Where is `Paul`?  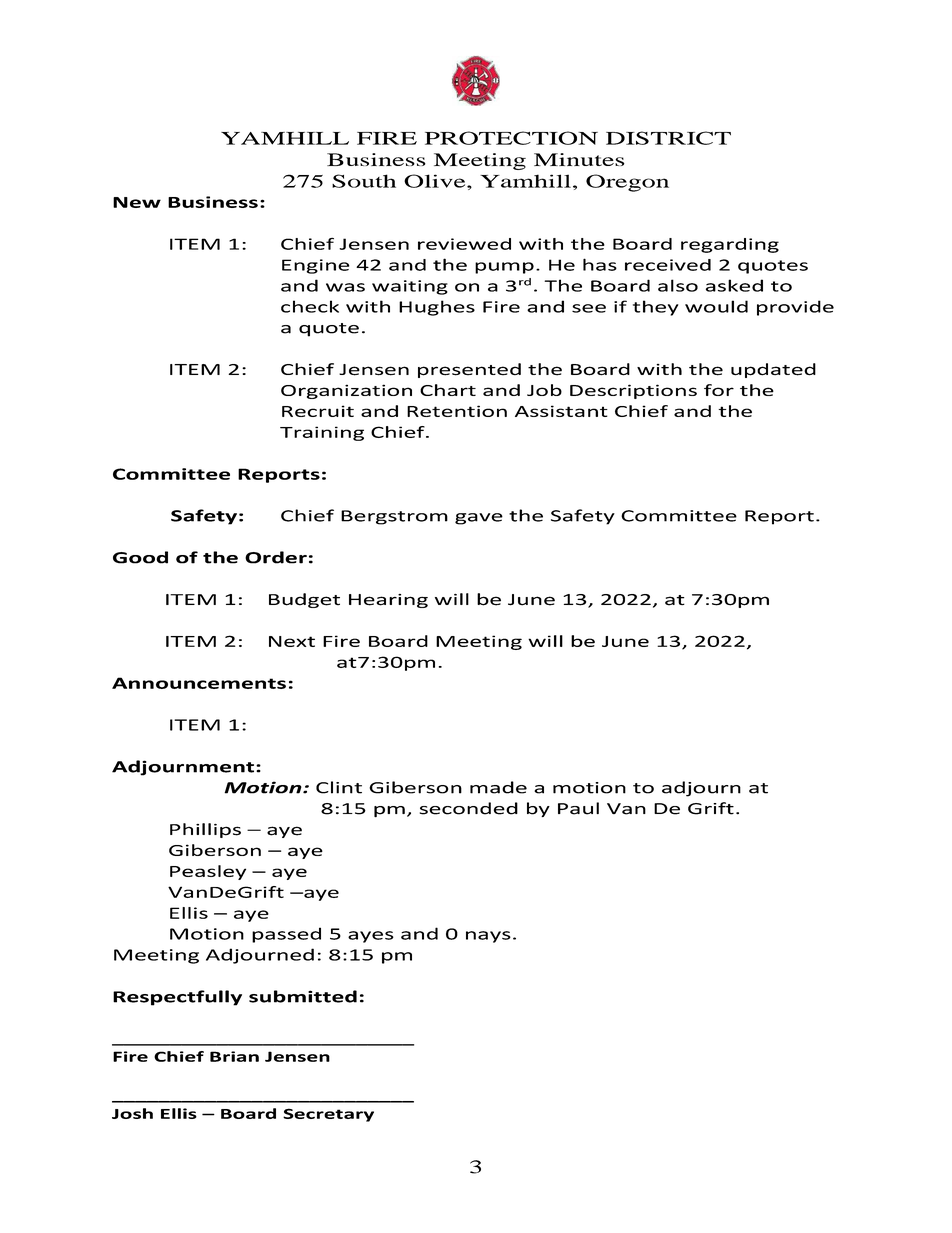
Paul is located at coordinates (578, 808).
